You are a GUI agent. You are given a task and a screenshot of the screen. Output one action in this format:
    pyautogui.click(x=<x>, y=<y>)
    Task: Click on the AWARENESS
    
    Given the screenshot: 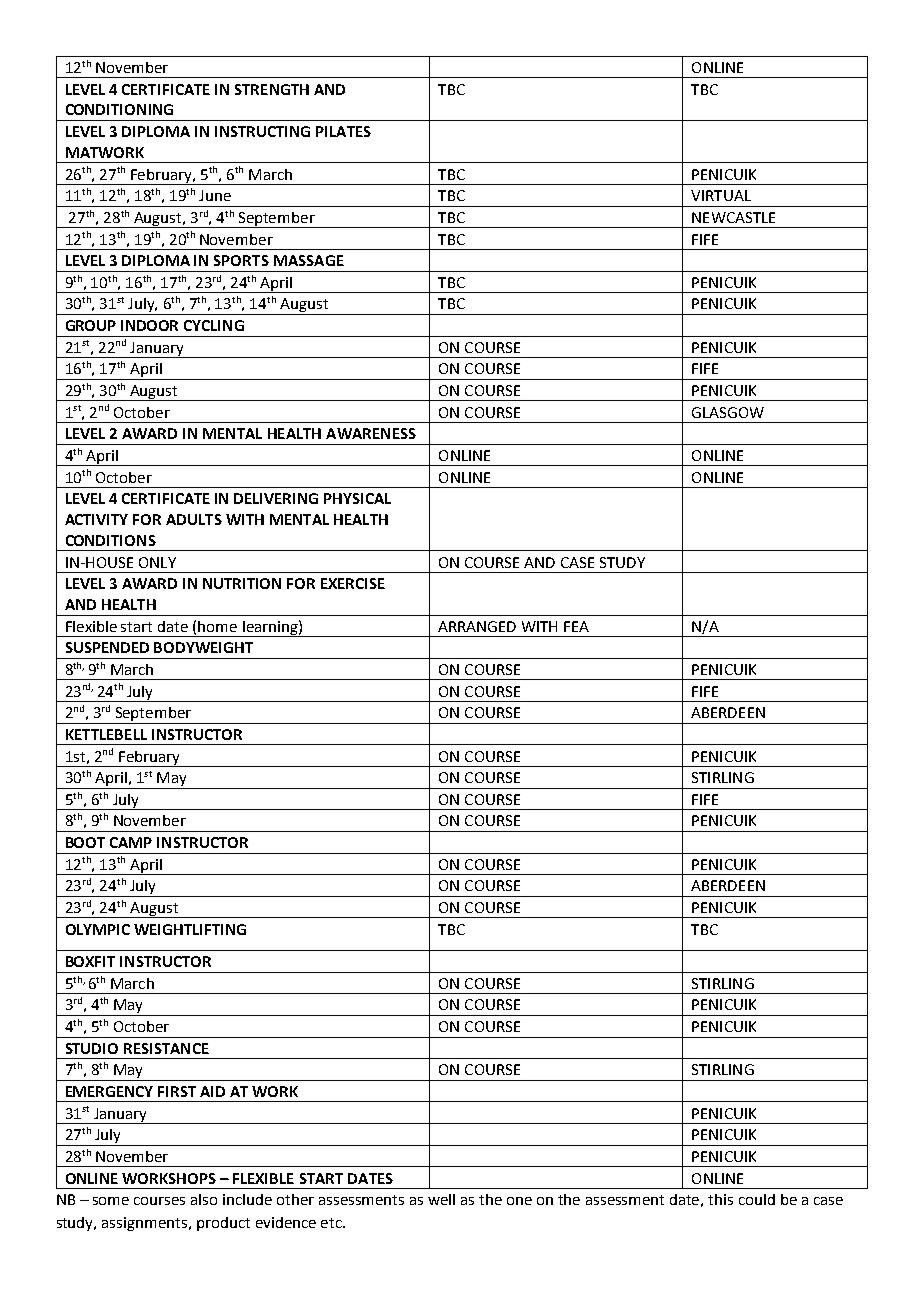 What is the action you would take?
    pyautogui.click(x=371, y=433)
